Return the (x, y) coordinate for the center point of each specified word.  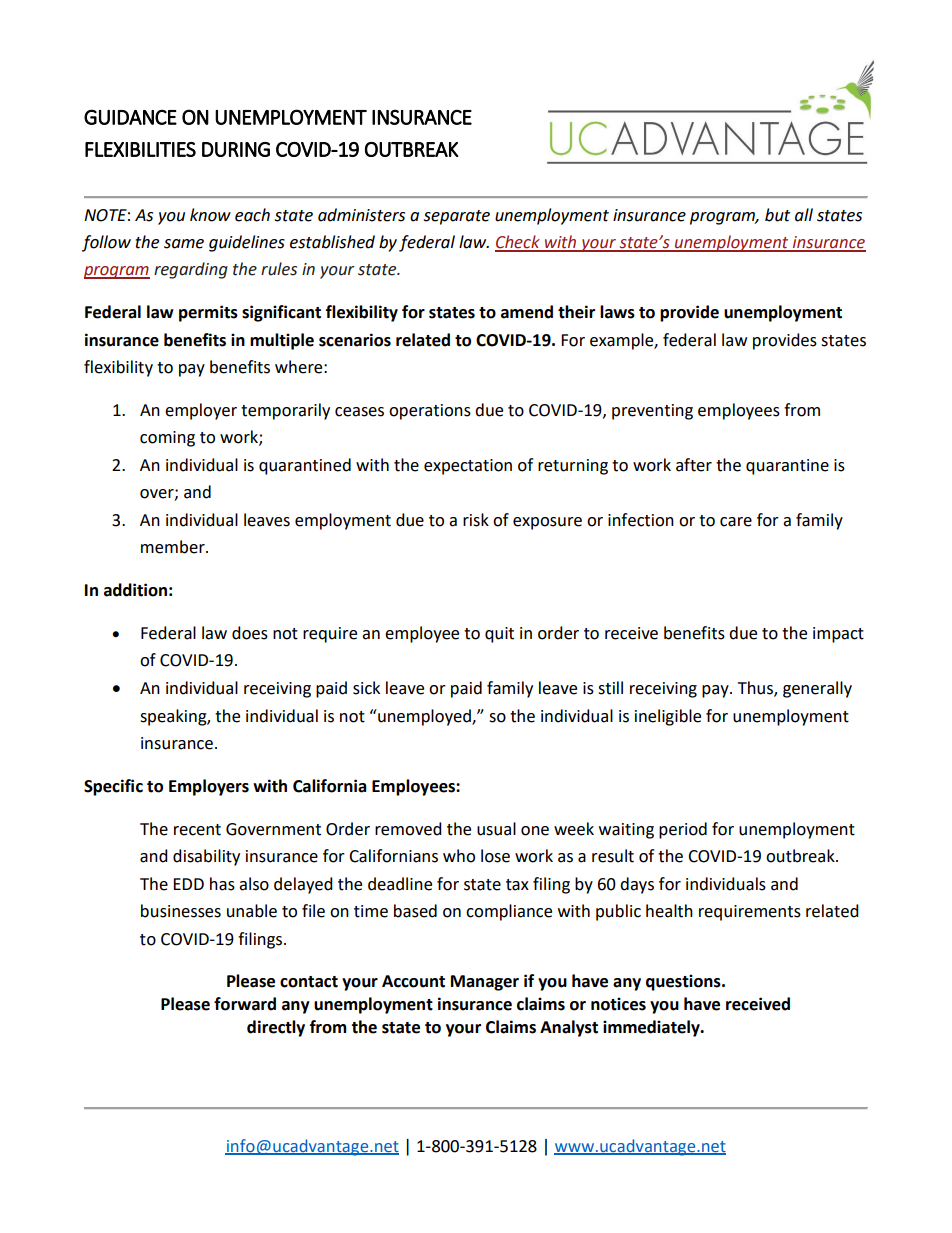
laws (617, 312)
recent (197, 830)
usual (496, 829)
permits (208, 313)
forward (245, 1004)
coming (167, 439)
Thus (756, 689)
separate (456, 217)
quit (499, 635)
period (683, 830)
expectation (468, 467)
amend (527, 312)
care (736, 522)
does (250, 633)
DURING (236, 149)
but (777, 215)
